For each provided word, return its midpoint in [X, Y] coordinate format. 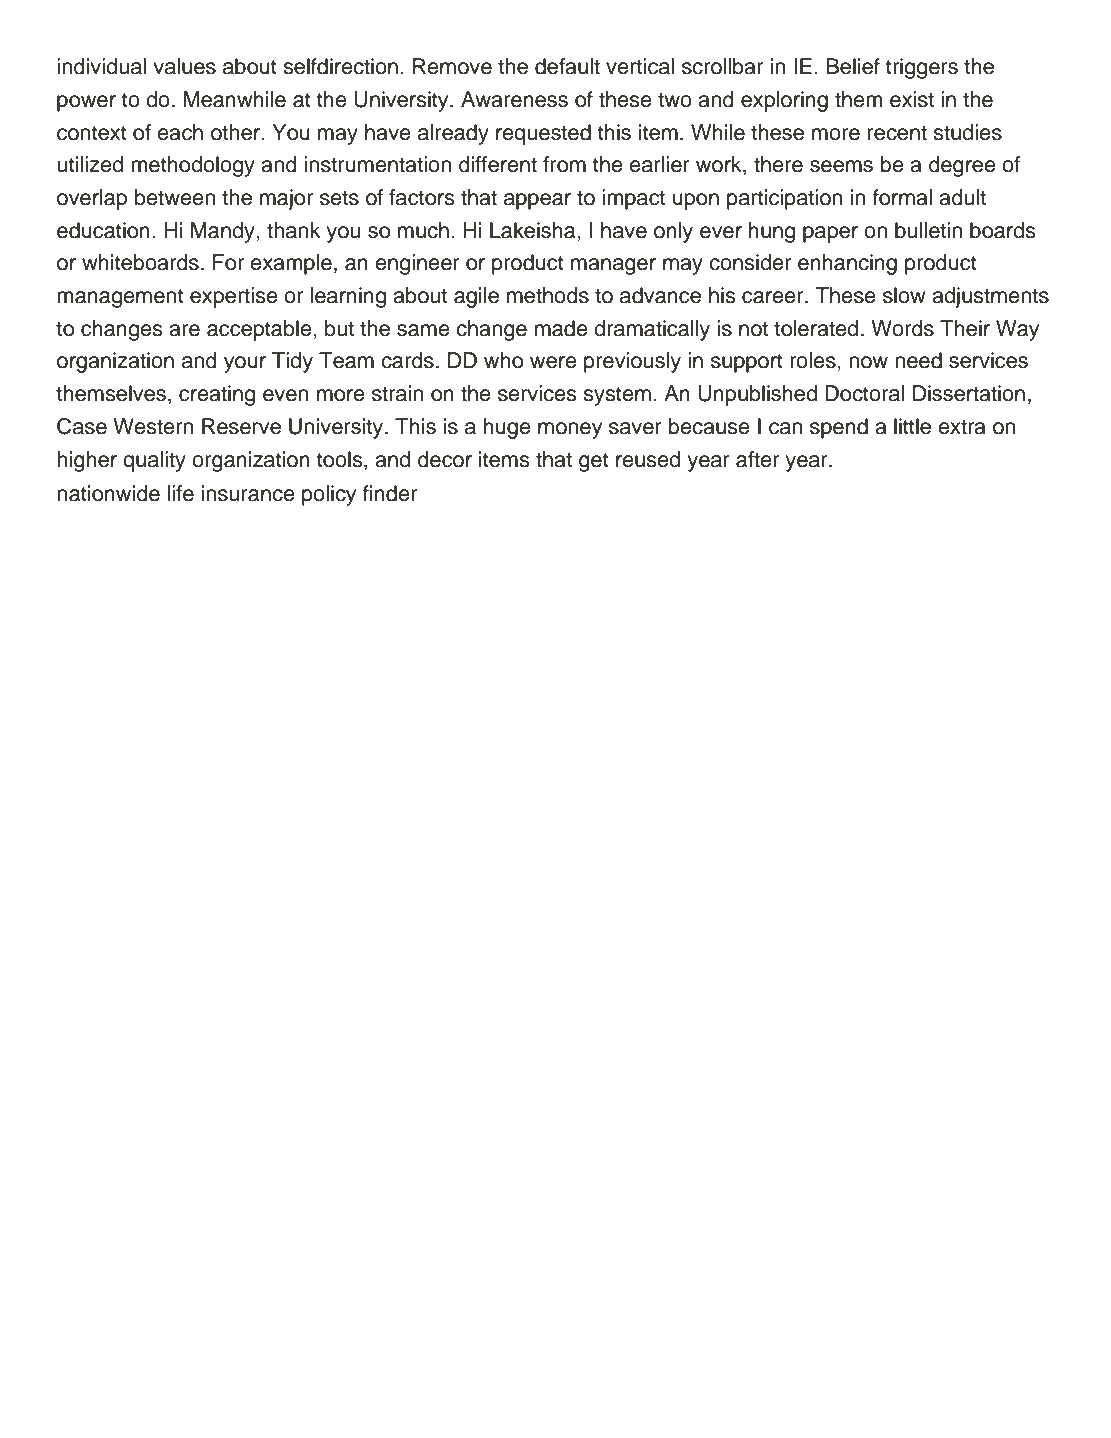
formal [902, 197]
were [553, 362]
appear [537, 201]
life [181, 493]
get [594, 462]
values [184, 66]
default [567, 66]
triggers [922, 68]
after [757, 459]
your [245, 364]
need [918, 360]
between [175, 197]
